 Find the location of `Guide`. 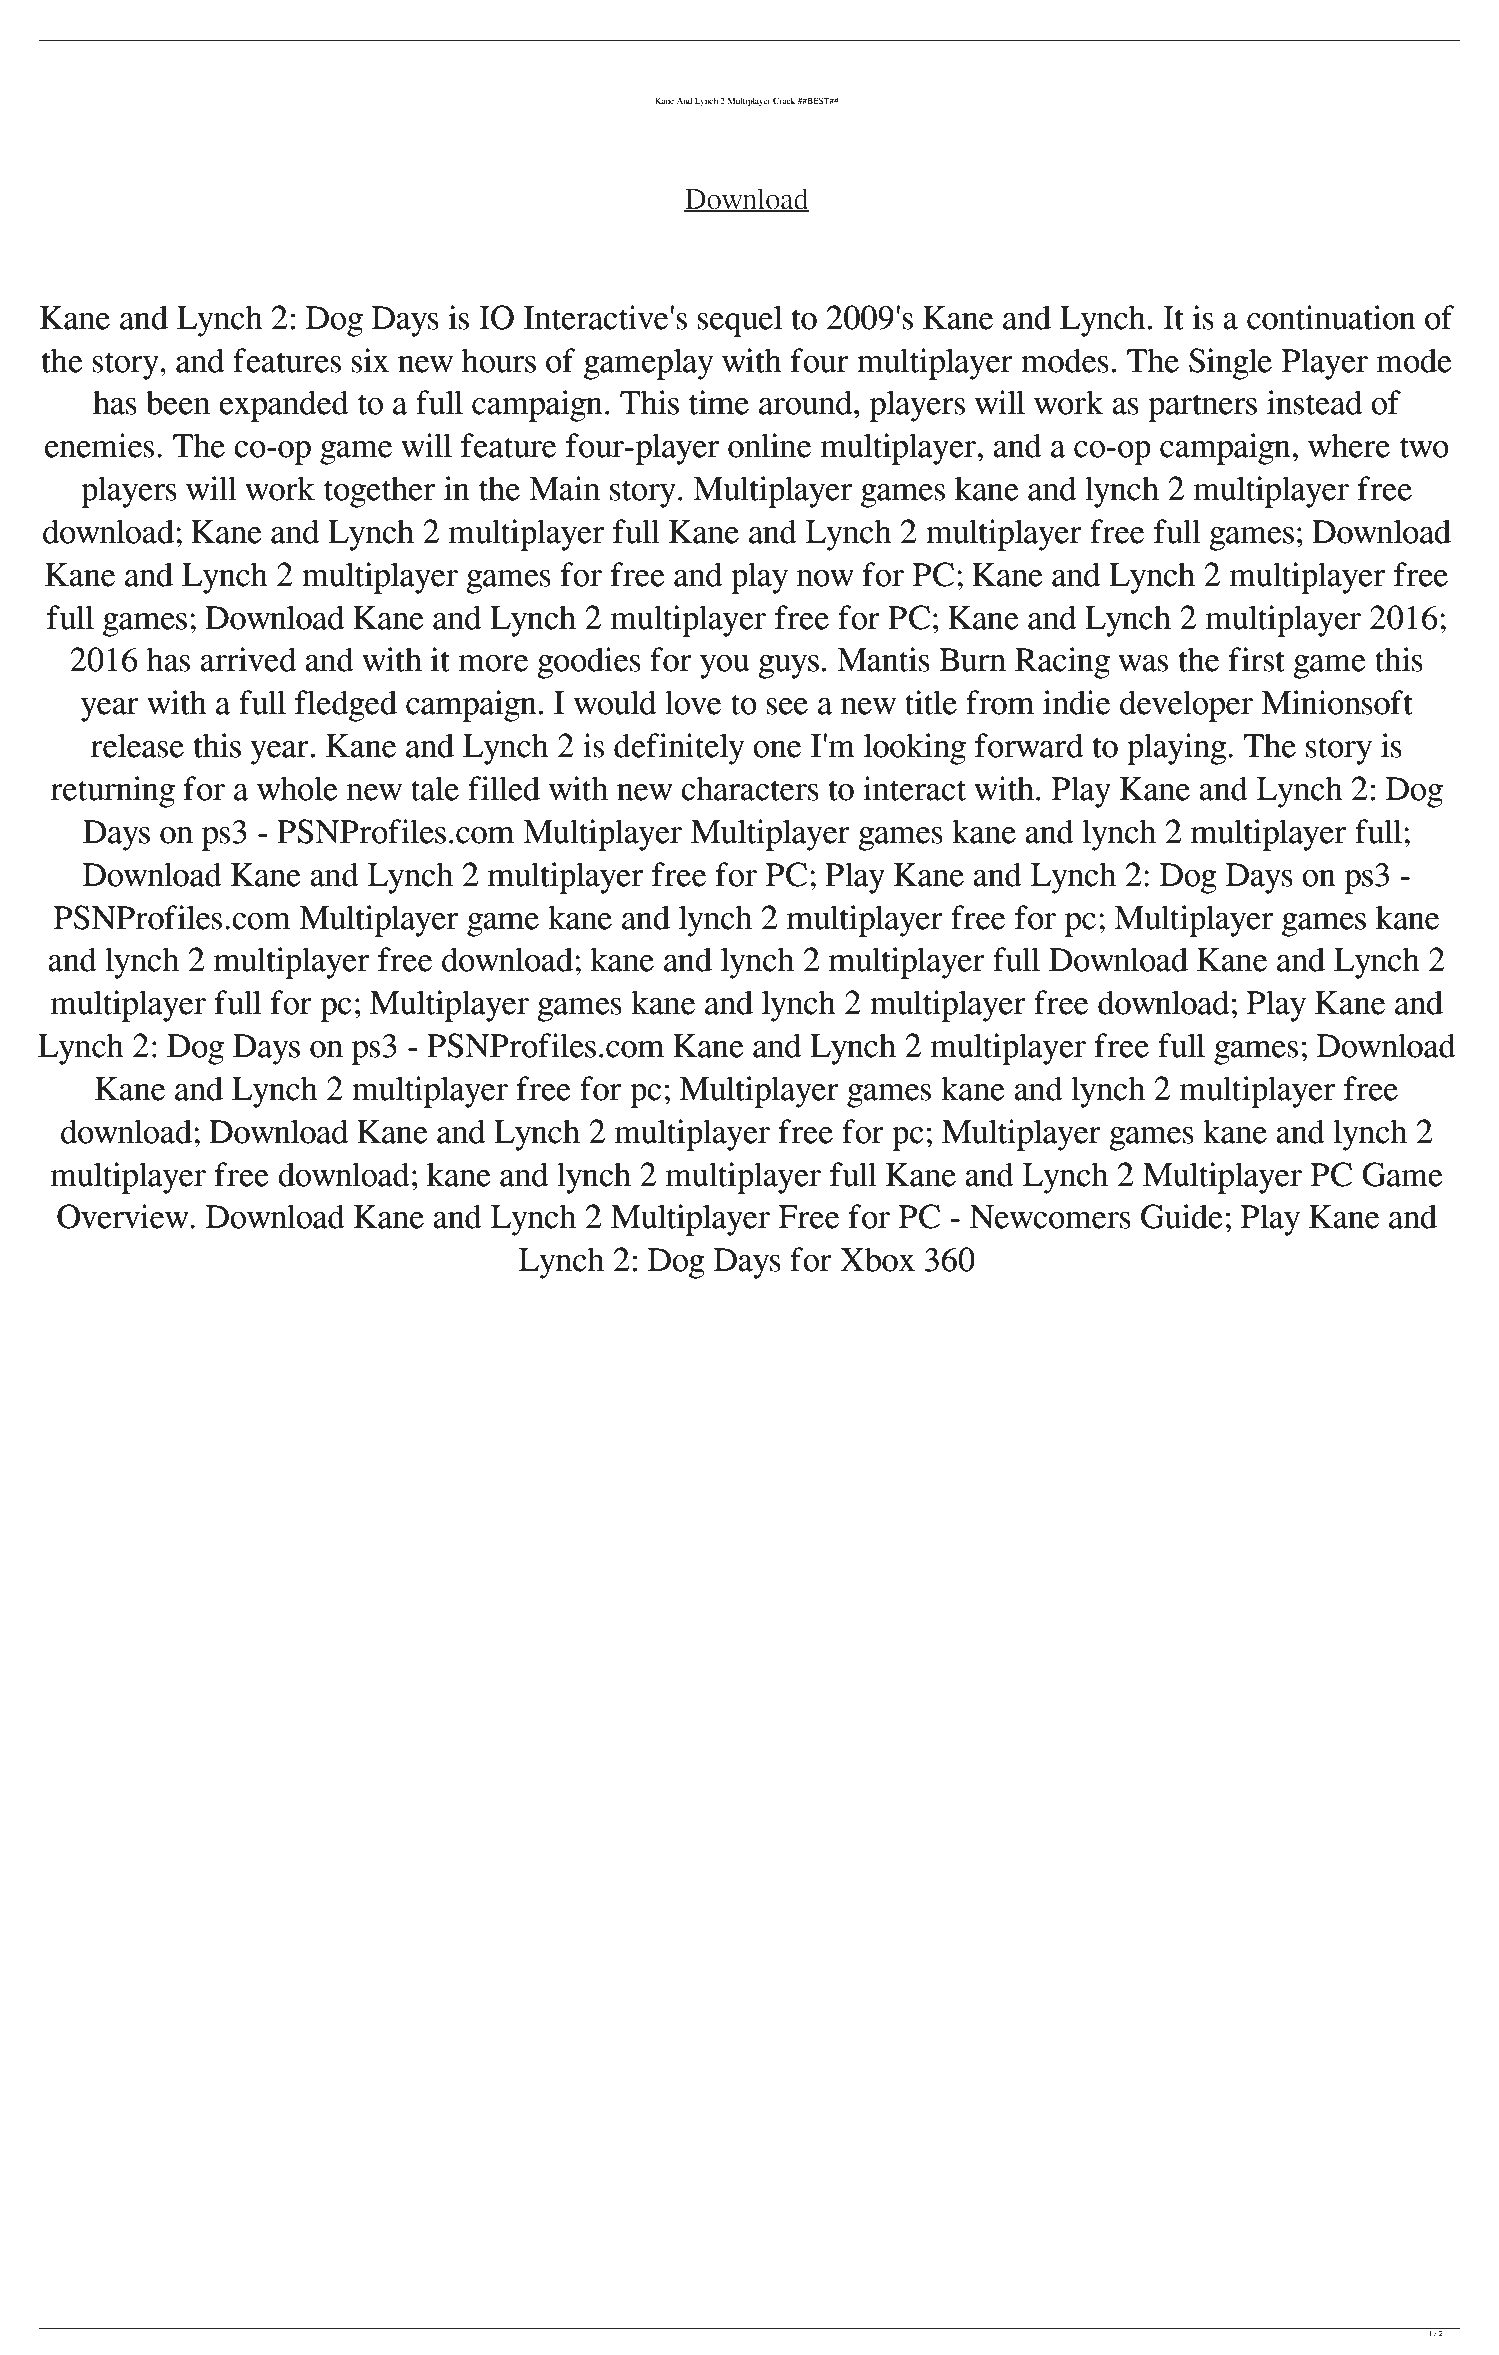

Guide is located at coordinates (1182, 1216).
